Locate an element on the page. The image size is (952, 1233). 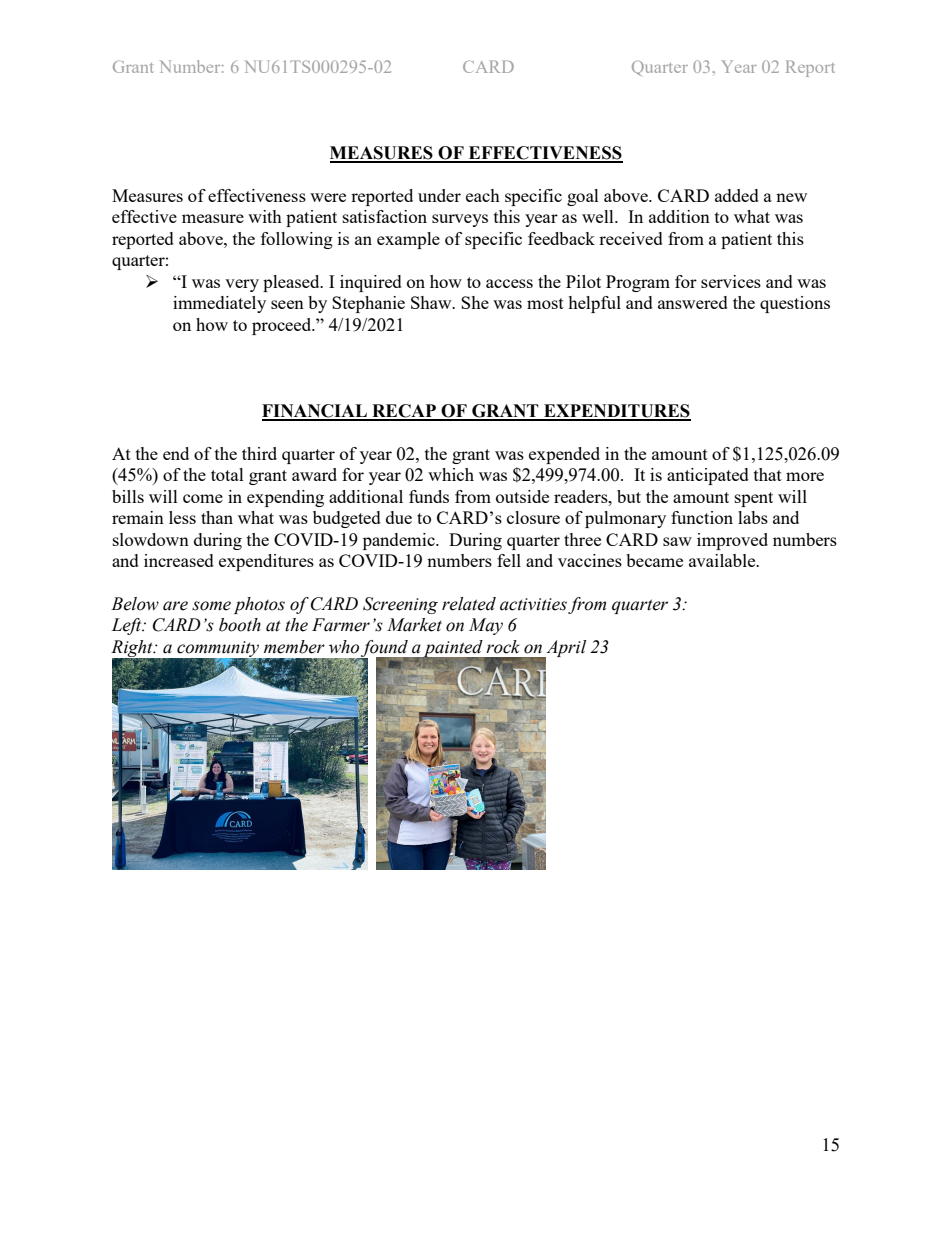
with is located at coordinates (265, 216).
